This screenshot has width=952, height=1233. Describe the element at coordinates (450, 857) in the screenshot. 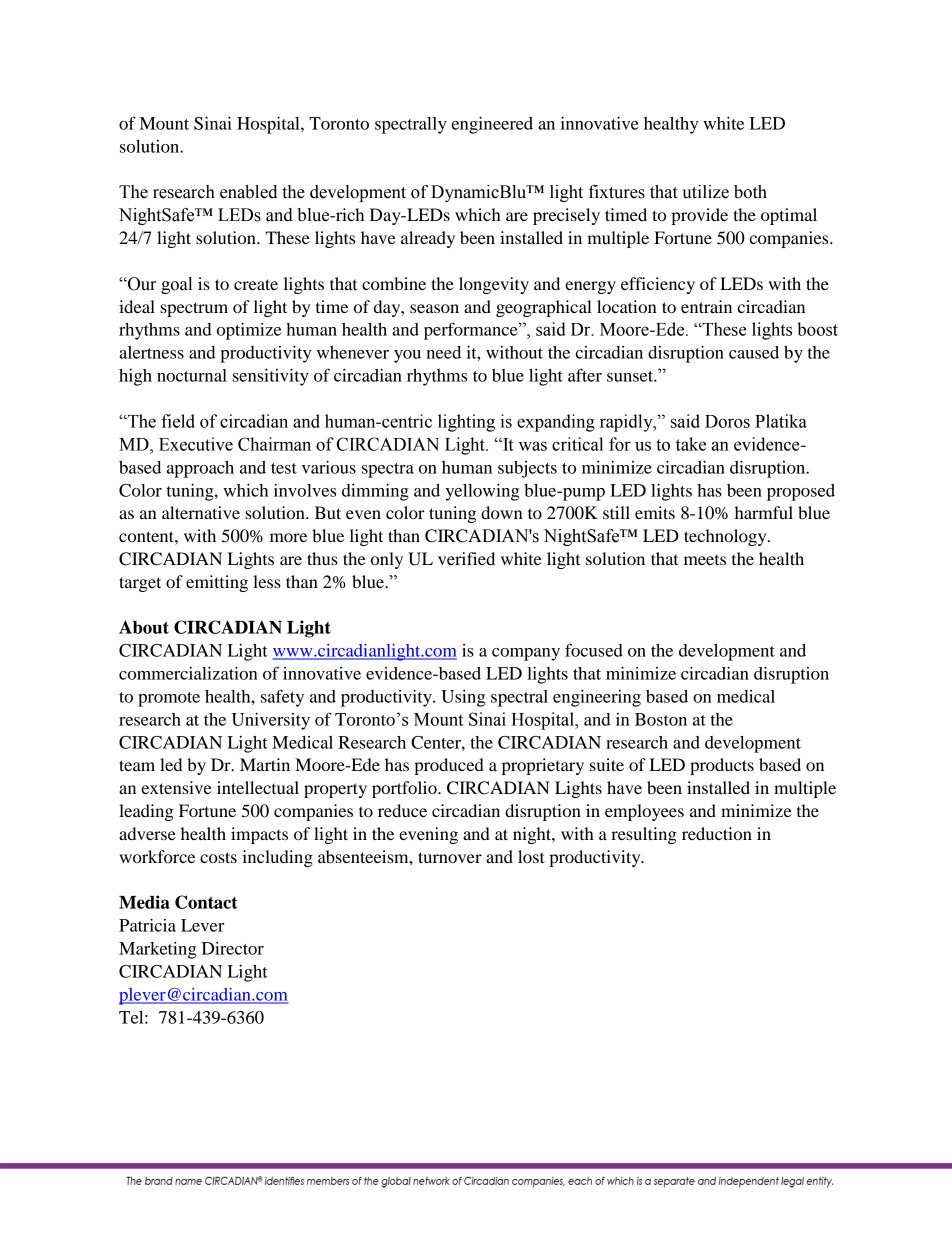

I see `turnover` at that location.
